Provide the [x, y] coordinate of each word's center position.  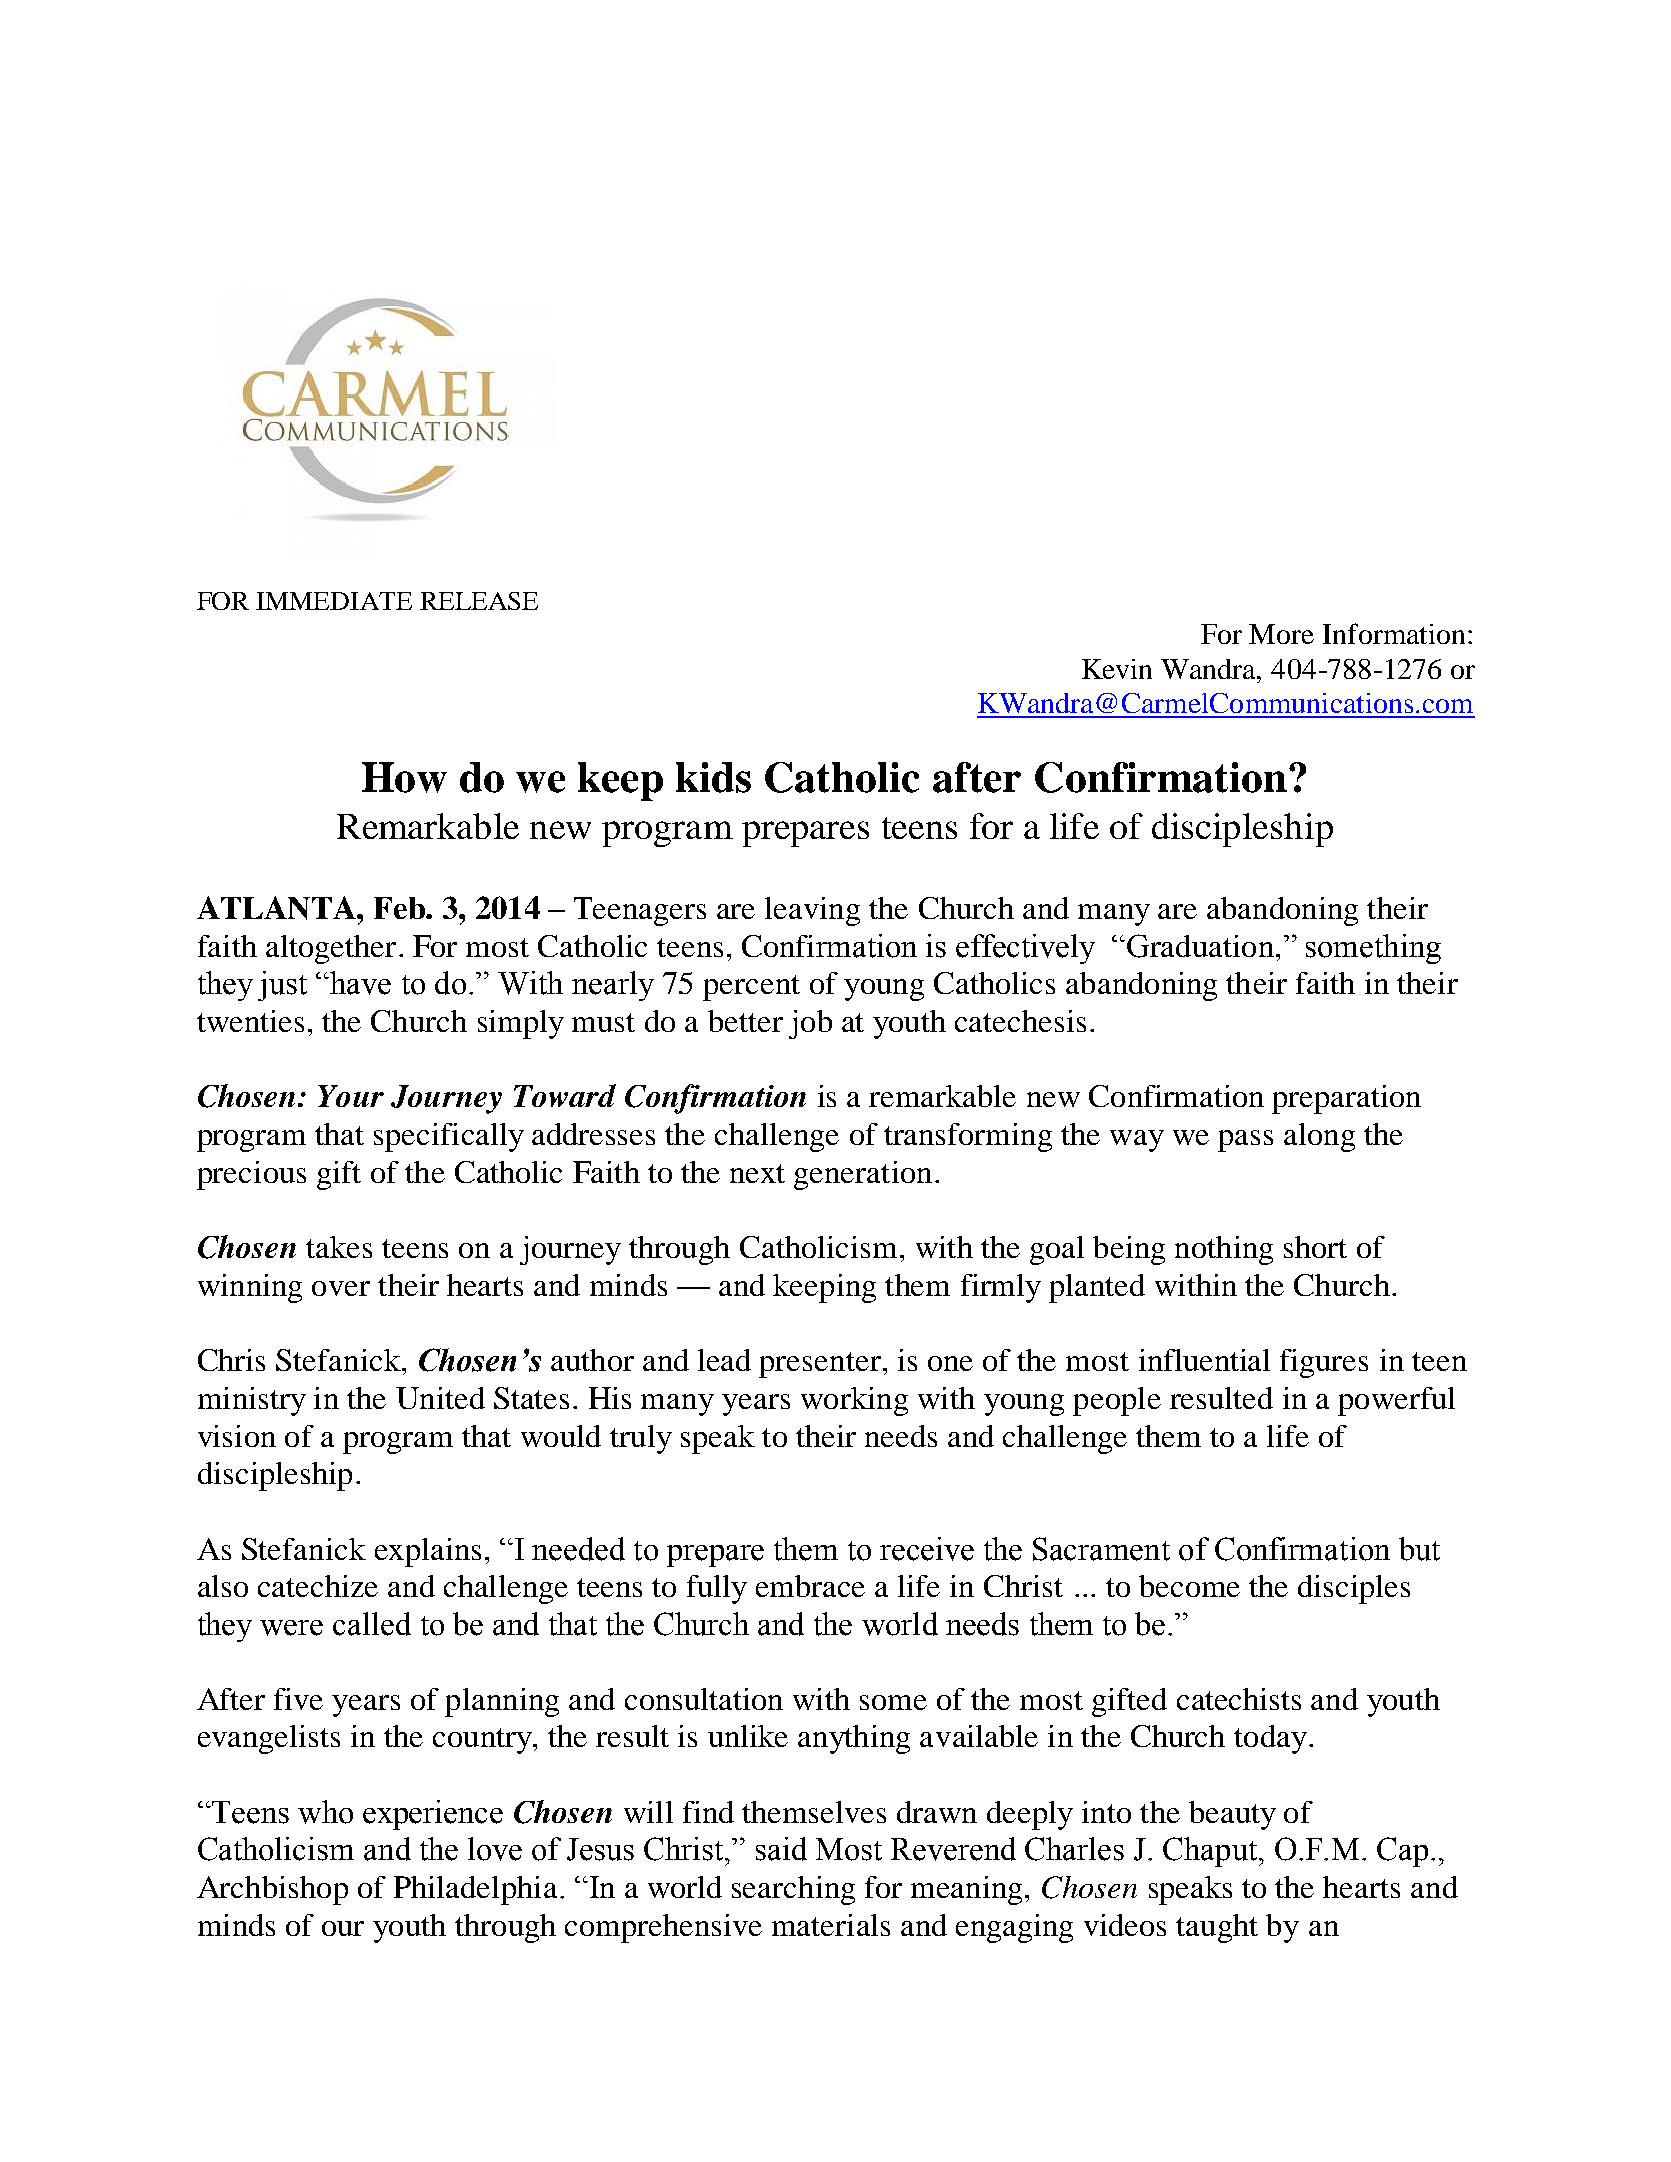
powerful [1396, 1401]
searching [793, 1890]
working [854, 1401]
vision [237, 1436]
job [810, 1024]
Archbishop [272, 1890]
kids [713, 777]
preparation [1346, 1099]
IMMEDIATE [334, 601]
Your [351, 1096]
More [1281, 634]
